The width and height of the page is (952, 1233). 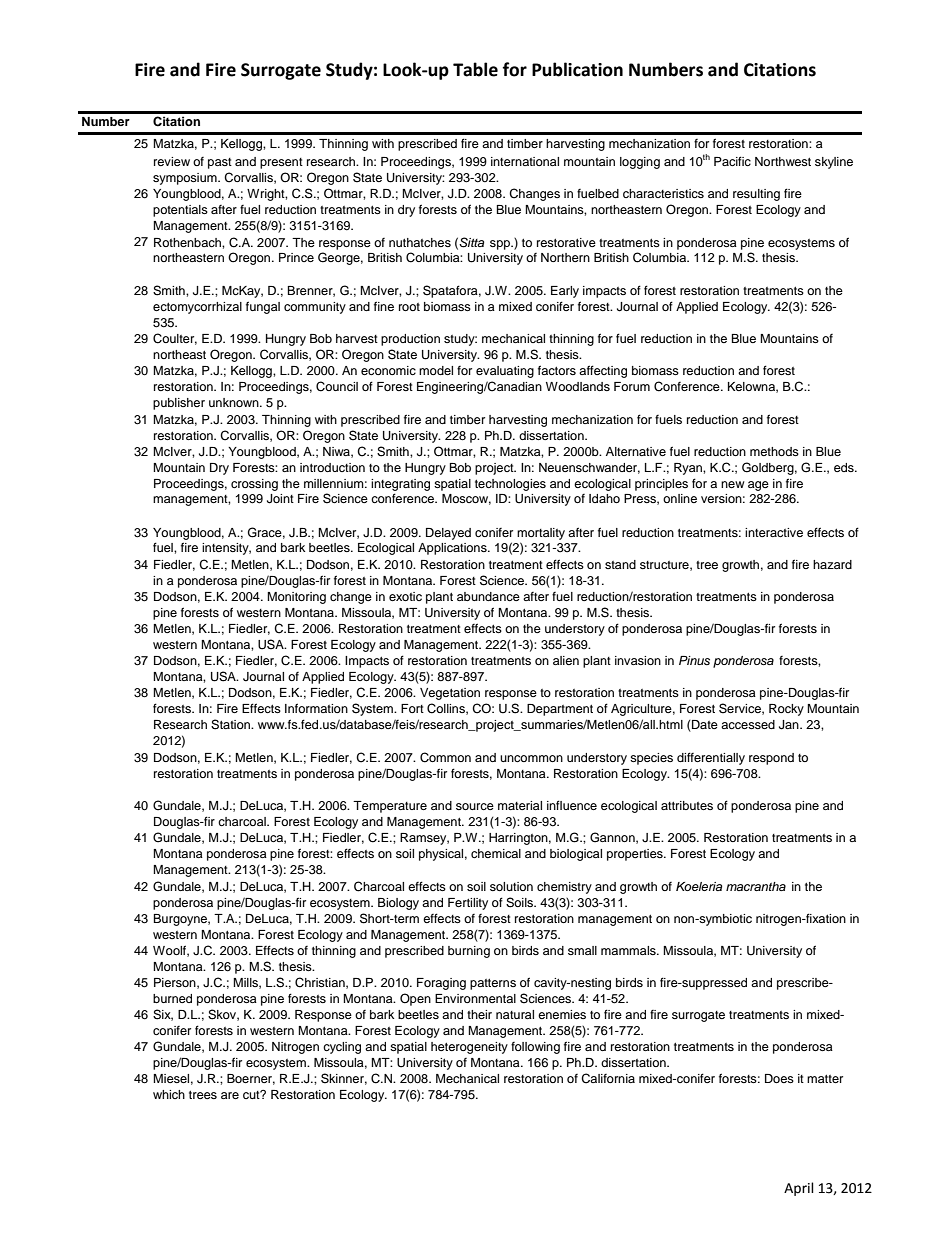 What do you see at coordinates (488, 596) in the page?
I see `abundance` at bounding box center [488, 596].
